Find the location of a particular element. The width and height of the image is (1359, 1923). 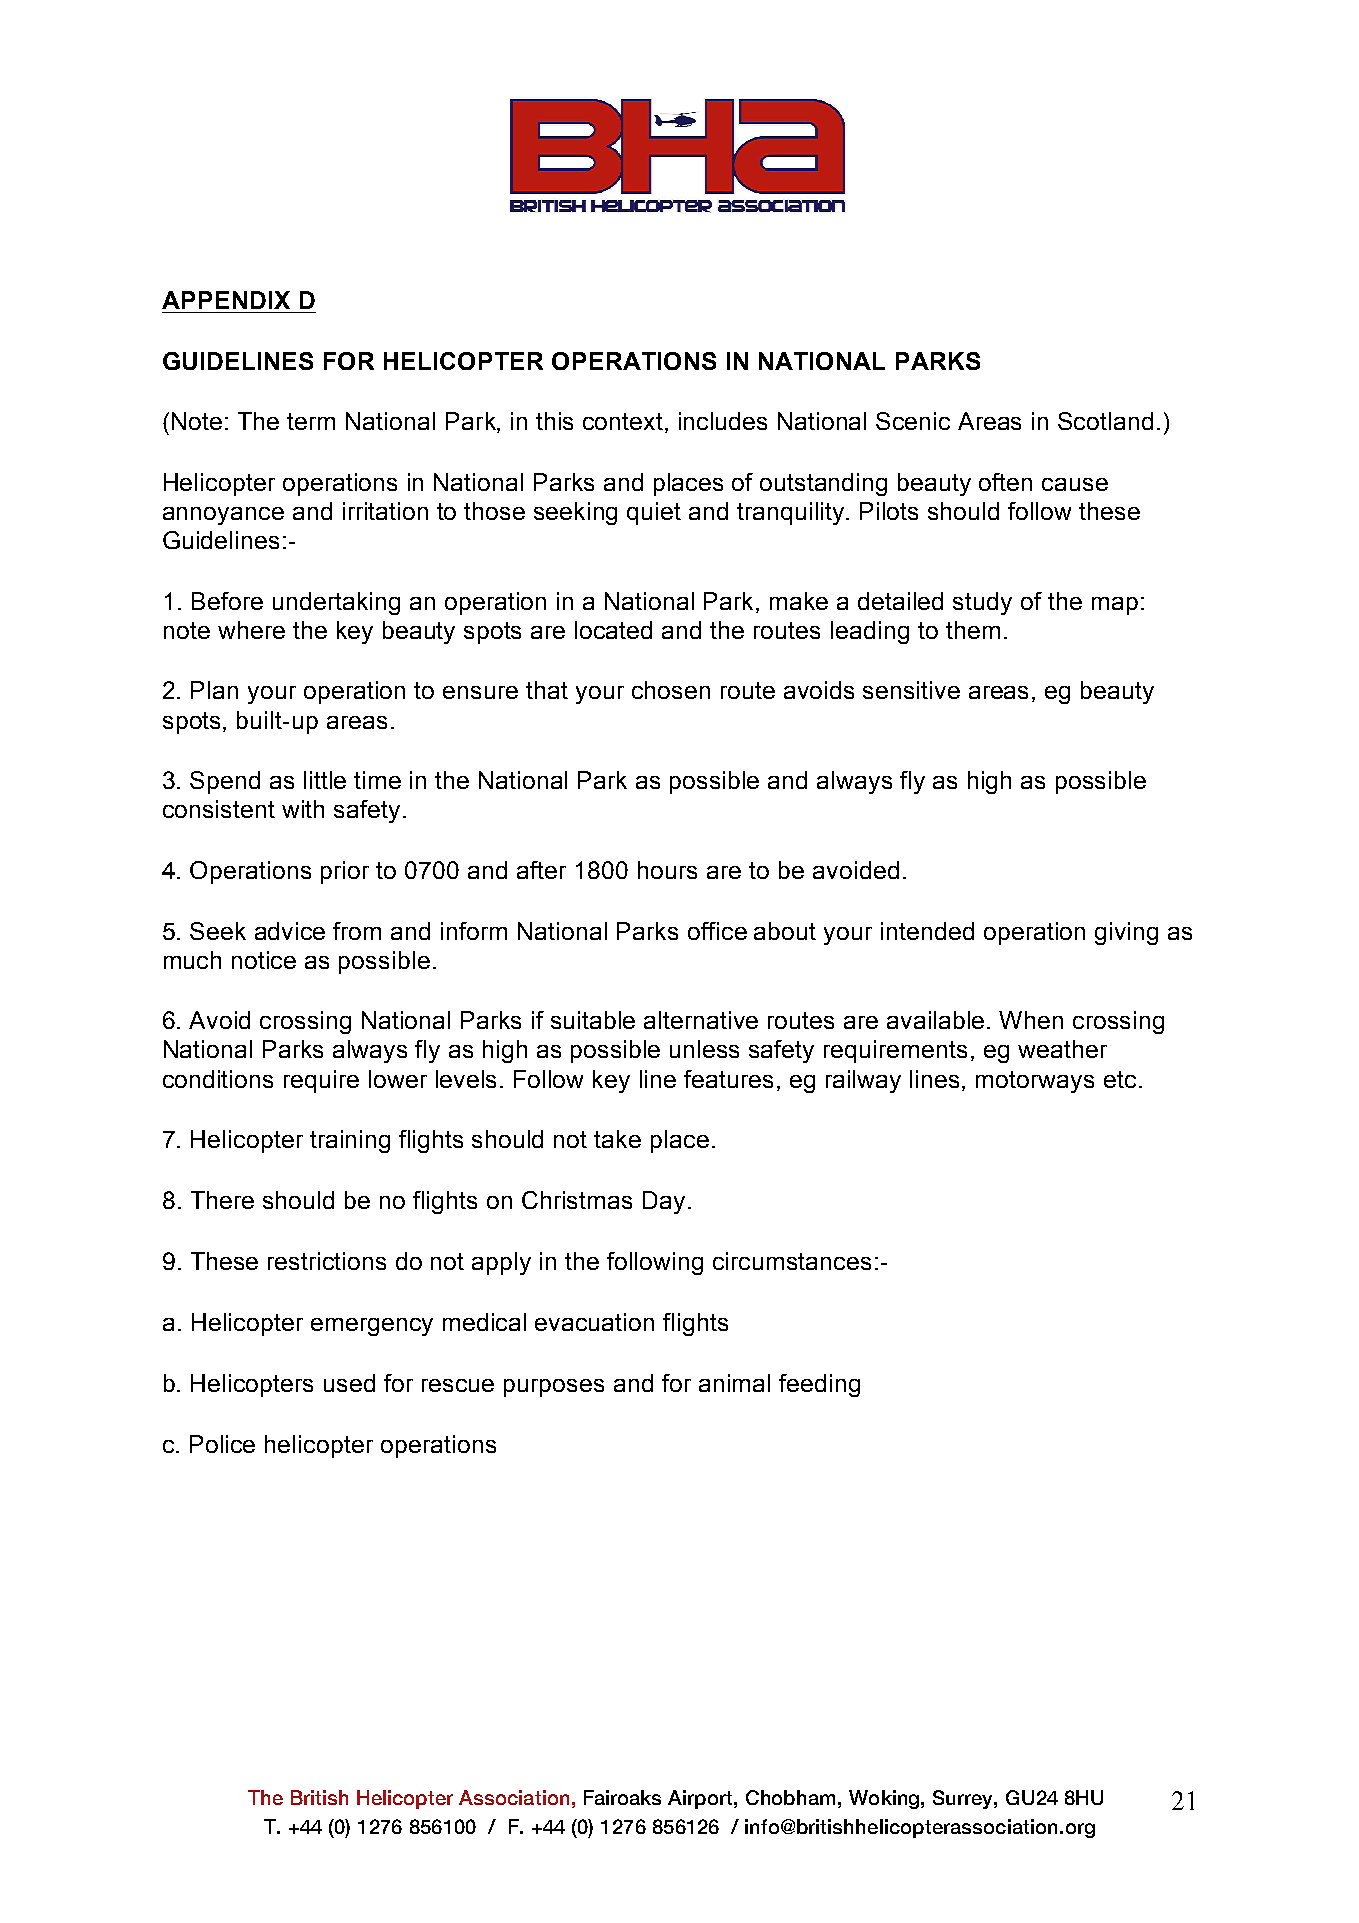

conditions is located at coordinates (218, 1079).
